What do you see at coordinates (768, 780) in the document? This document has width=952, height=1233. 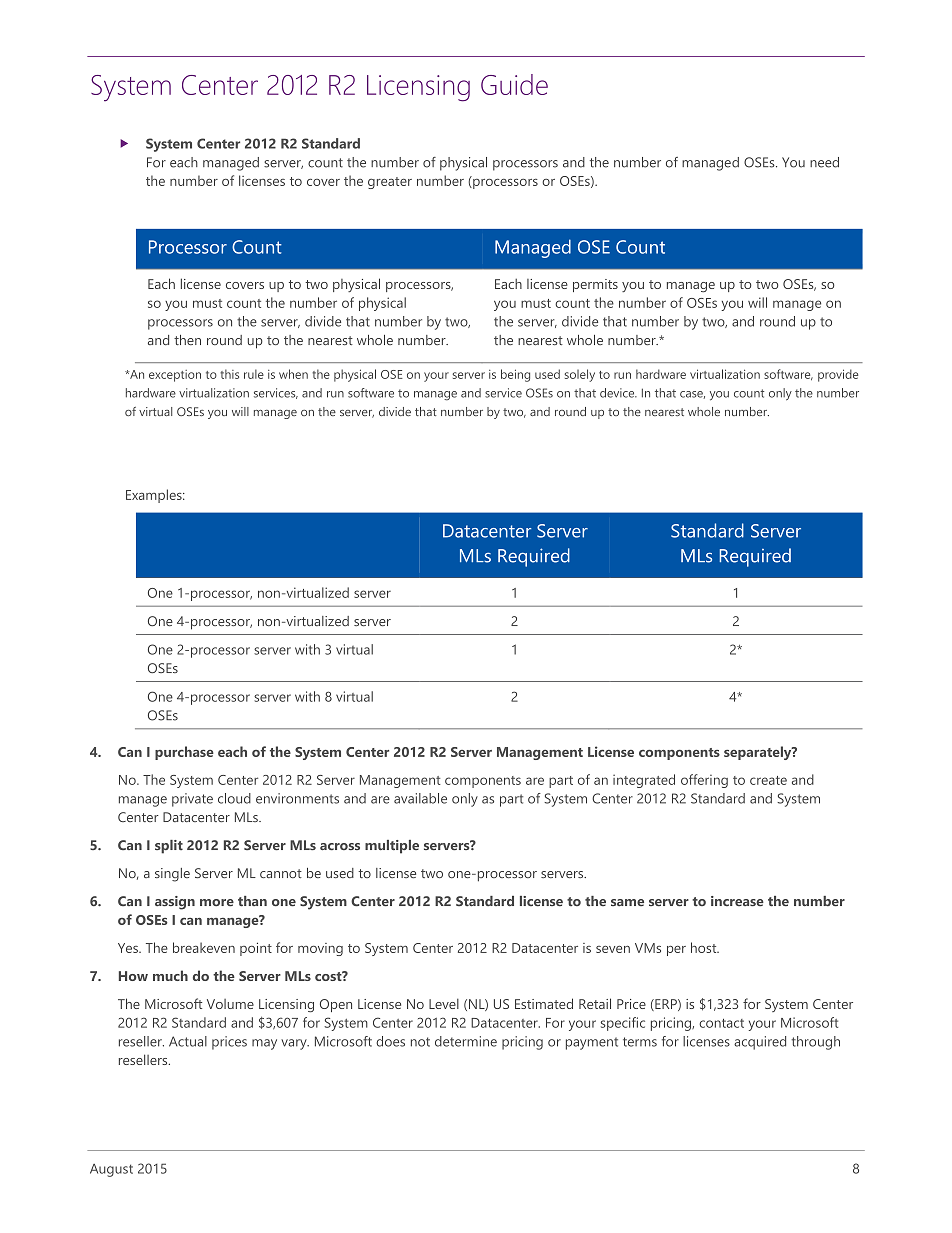 I see `create` at bounding box center [768, 780].
